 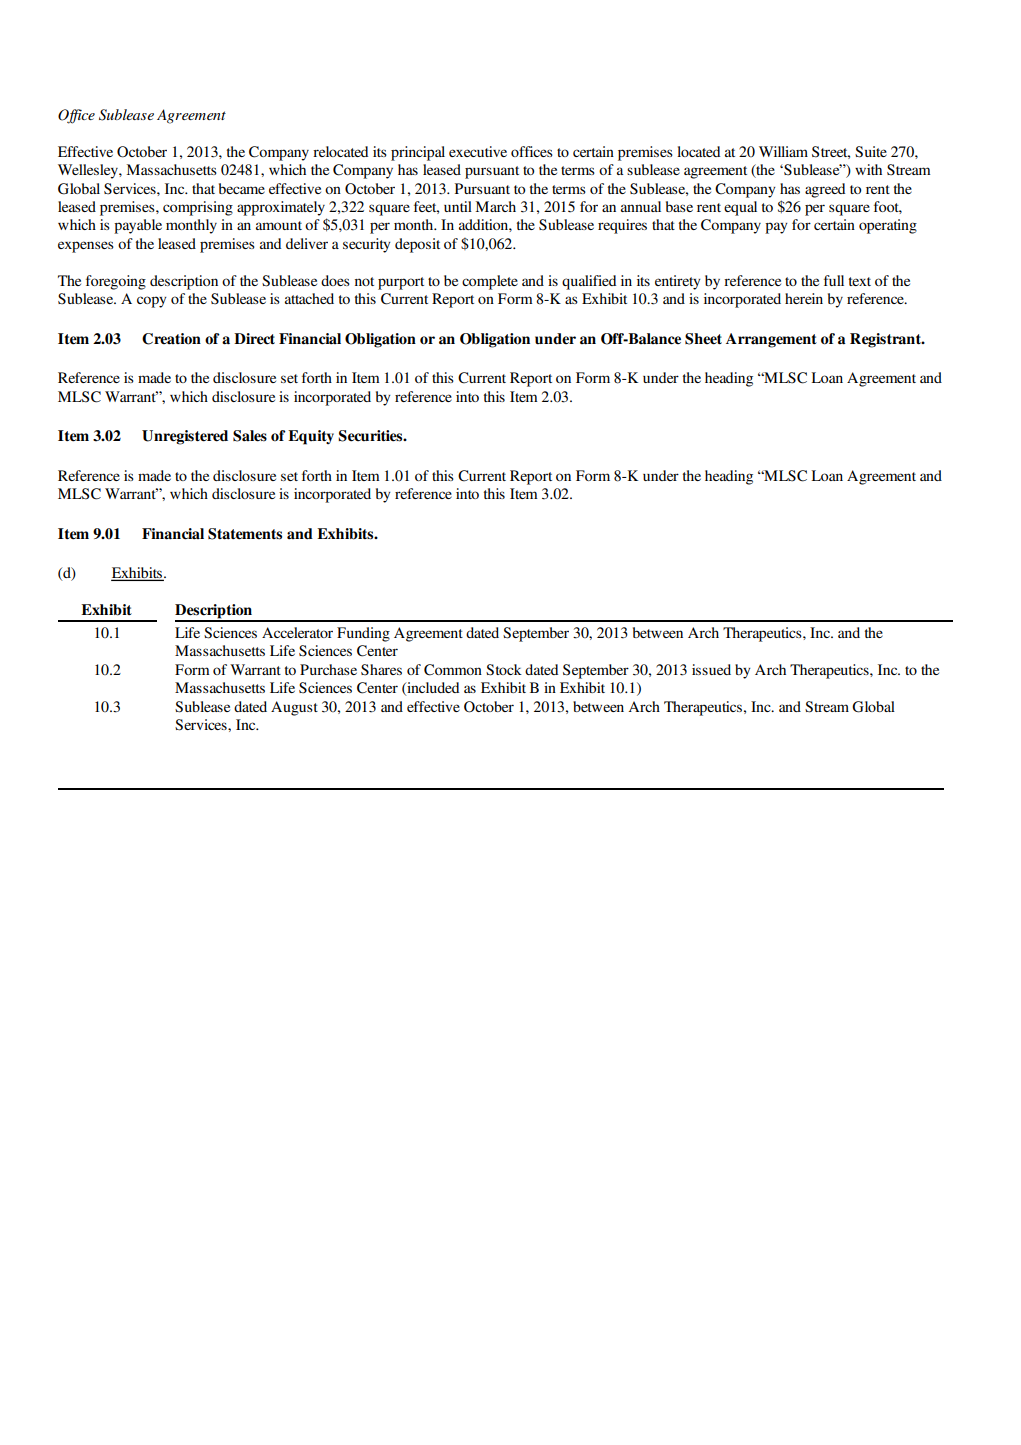 What do you see at coordinates (783, 151) in the screenshot?
I see `William` at bounding box center [783, 151].
